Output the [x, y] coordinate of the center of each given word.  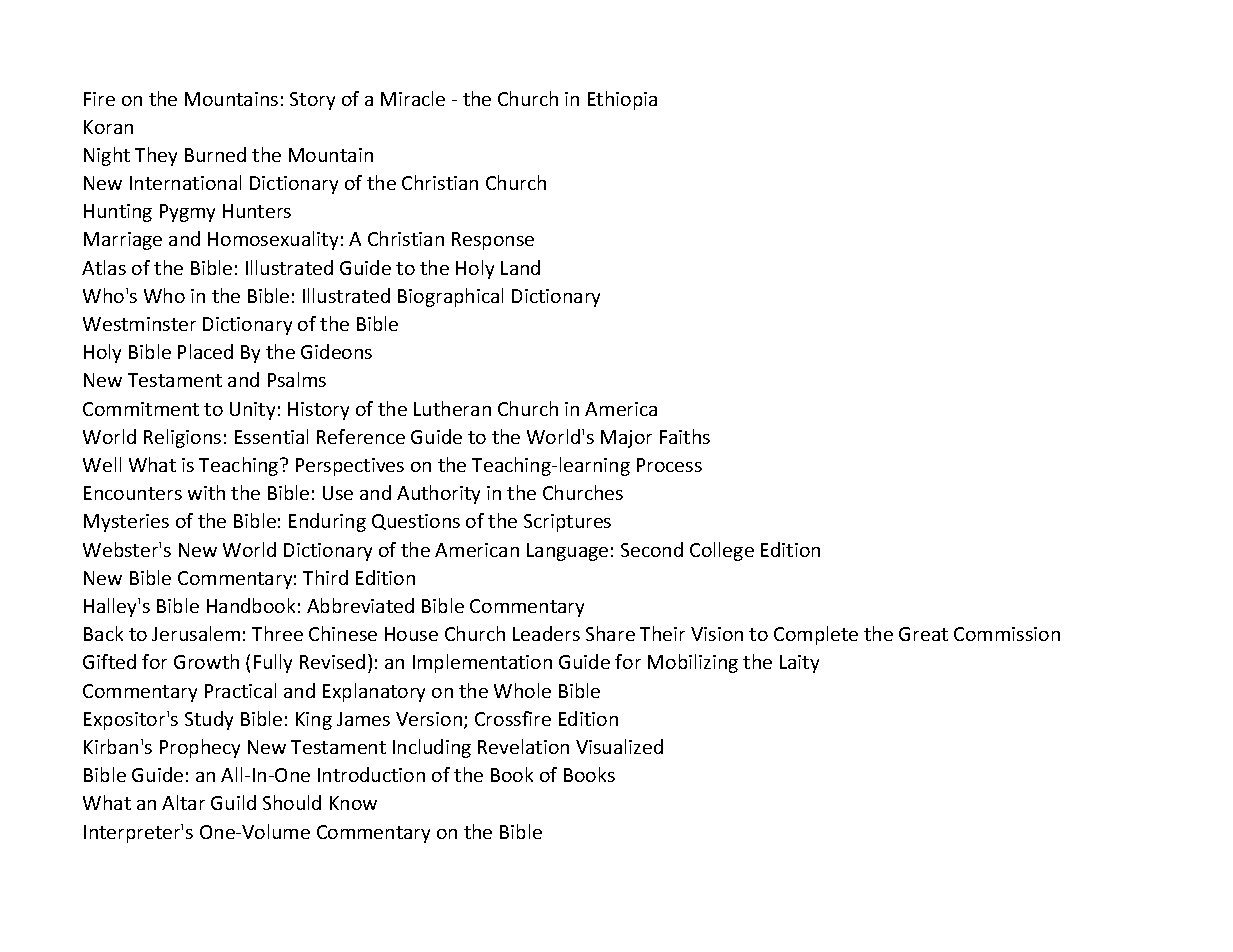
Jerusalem [196, 633]
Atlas [104, 267]
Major [626, 439]
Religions [182, 438]
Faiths [685, 436]
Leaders [546, 633]
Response [493, 241]
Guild [233, 802]
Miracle [413, 98]
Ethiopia [622, 100]
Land [520, 267]
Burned [215, 154]
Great [923, 634]
